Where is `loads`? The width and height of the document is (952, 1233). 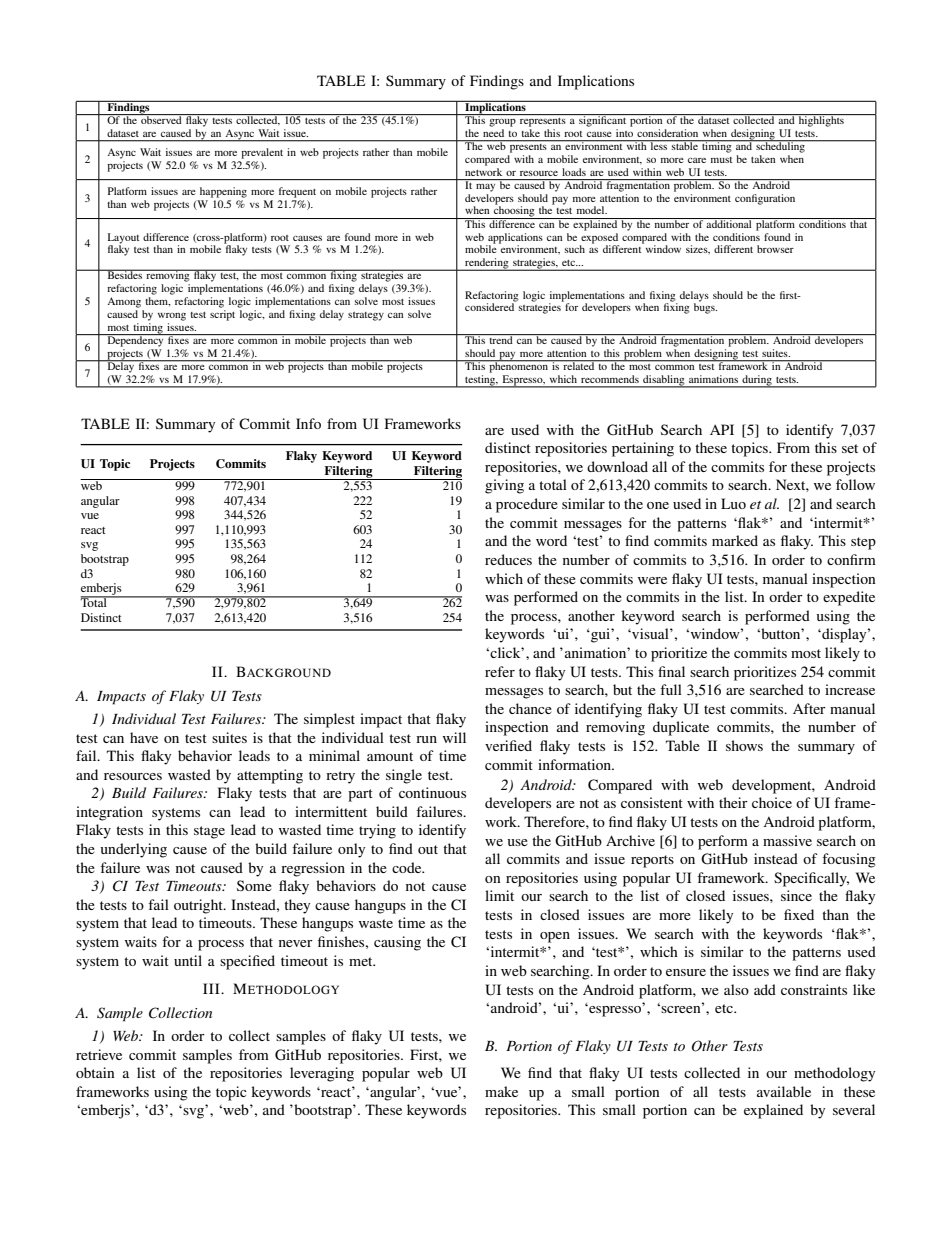
loads is located at coordinates (574, 172).
